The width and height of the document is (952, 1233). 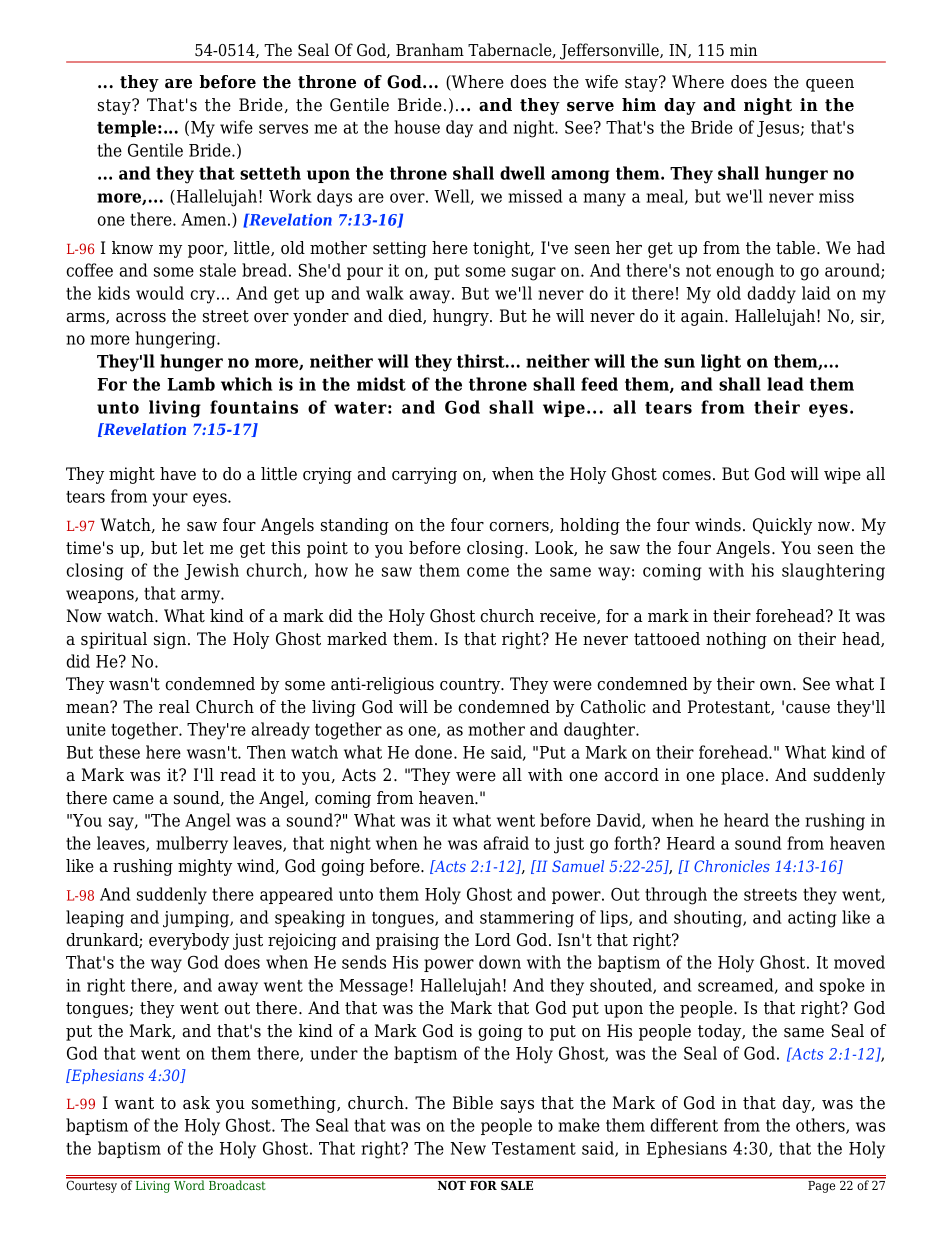 What do you see at coordinates (189, 1184) in the document?
I see `Word` at bounding box center [189, 1184].
